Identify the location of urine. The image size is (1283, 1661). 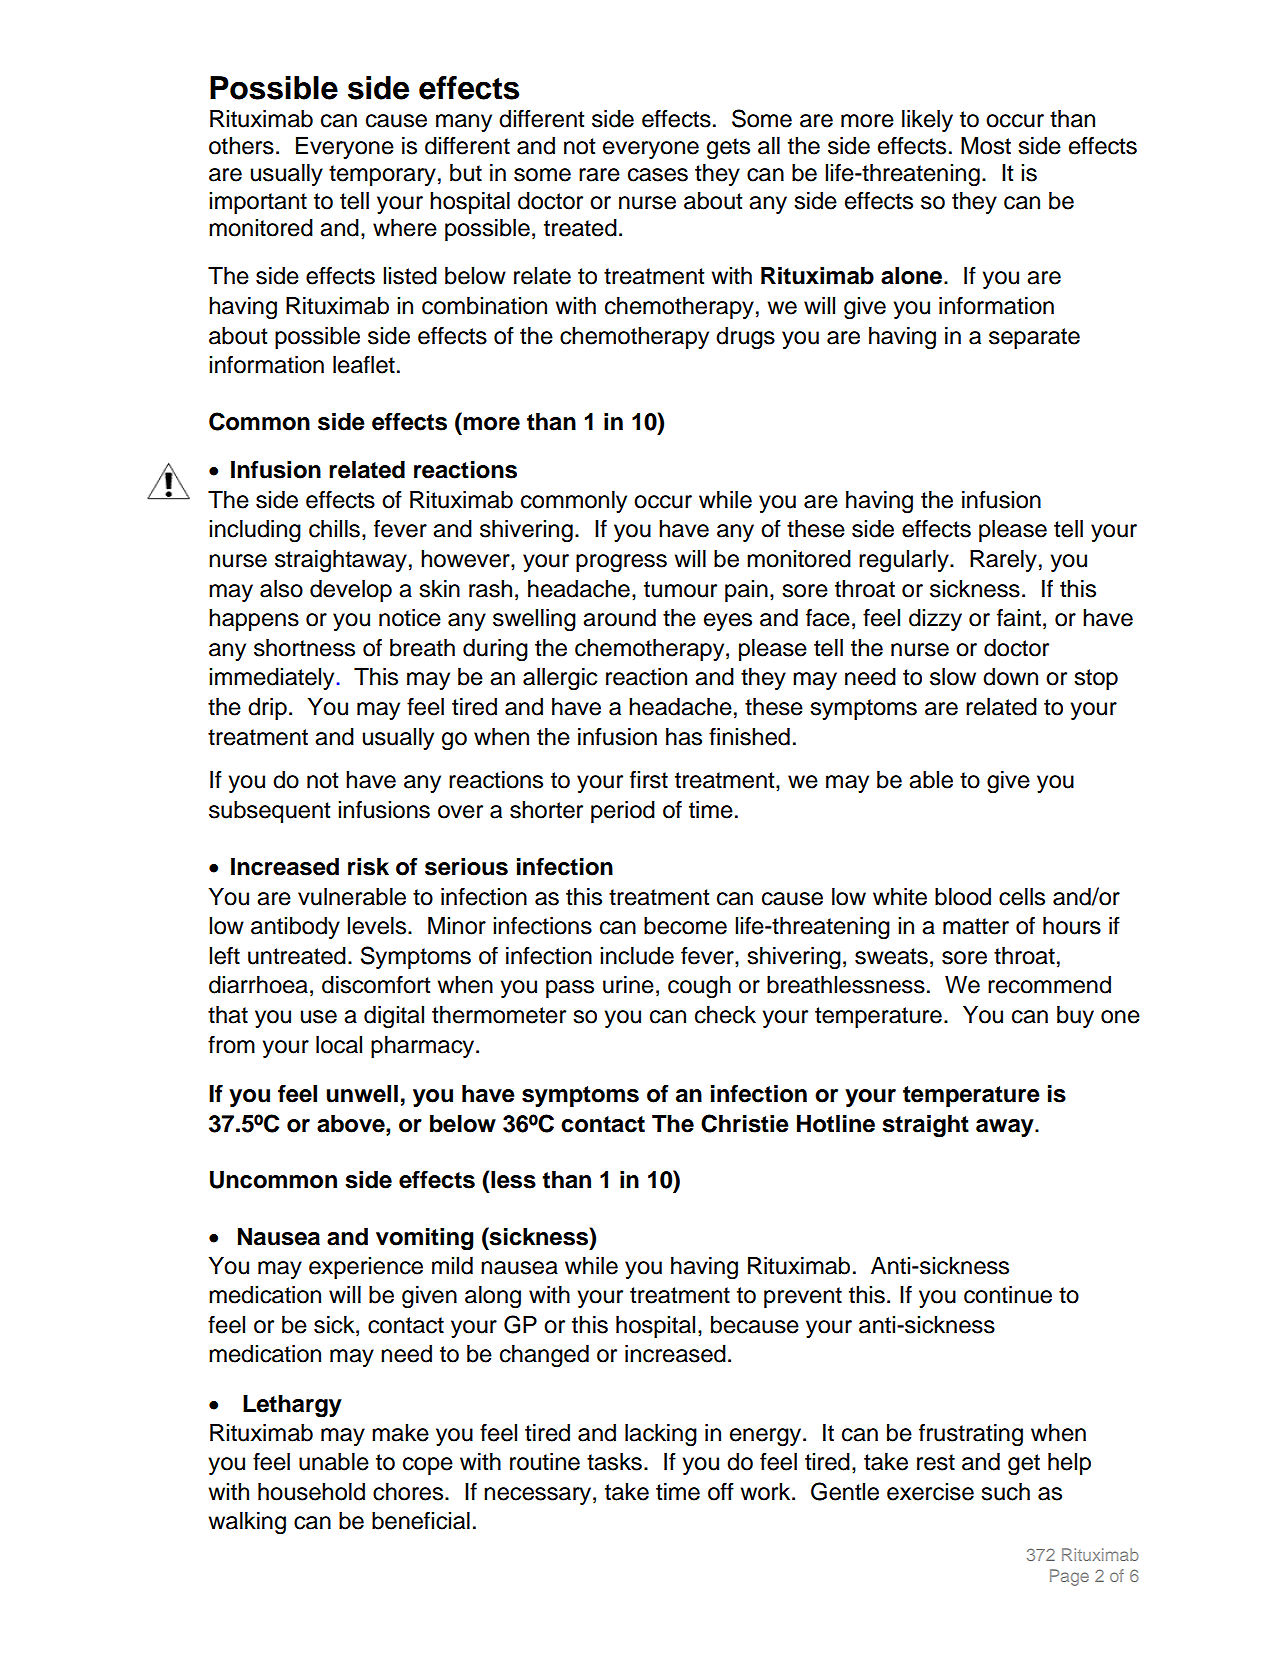
(628, 985).
